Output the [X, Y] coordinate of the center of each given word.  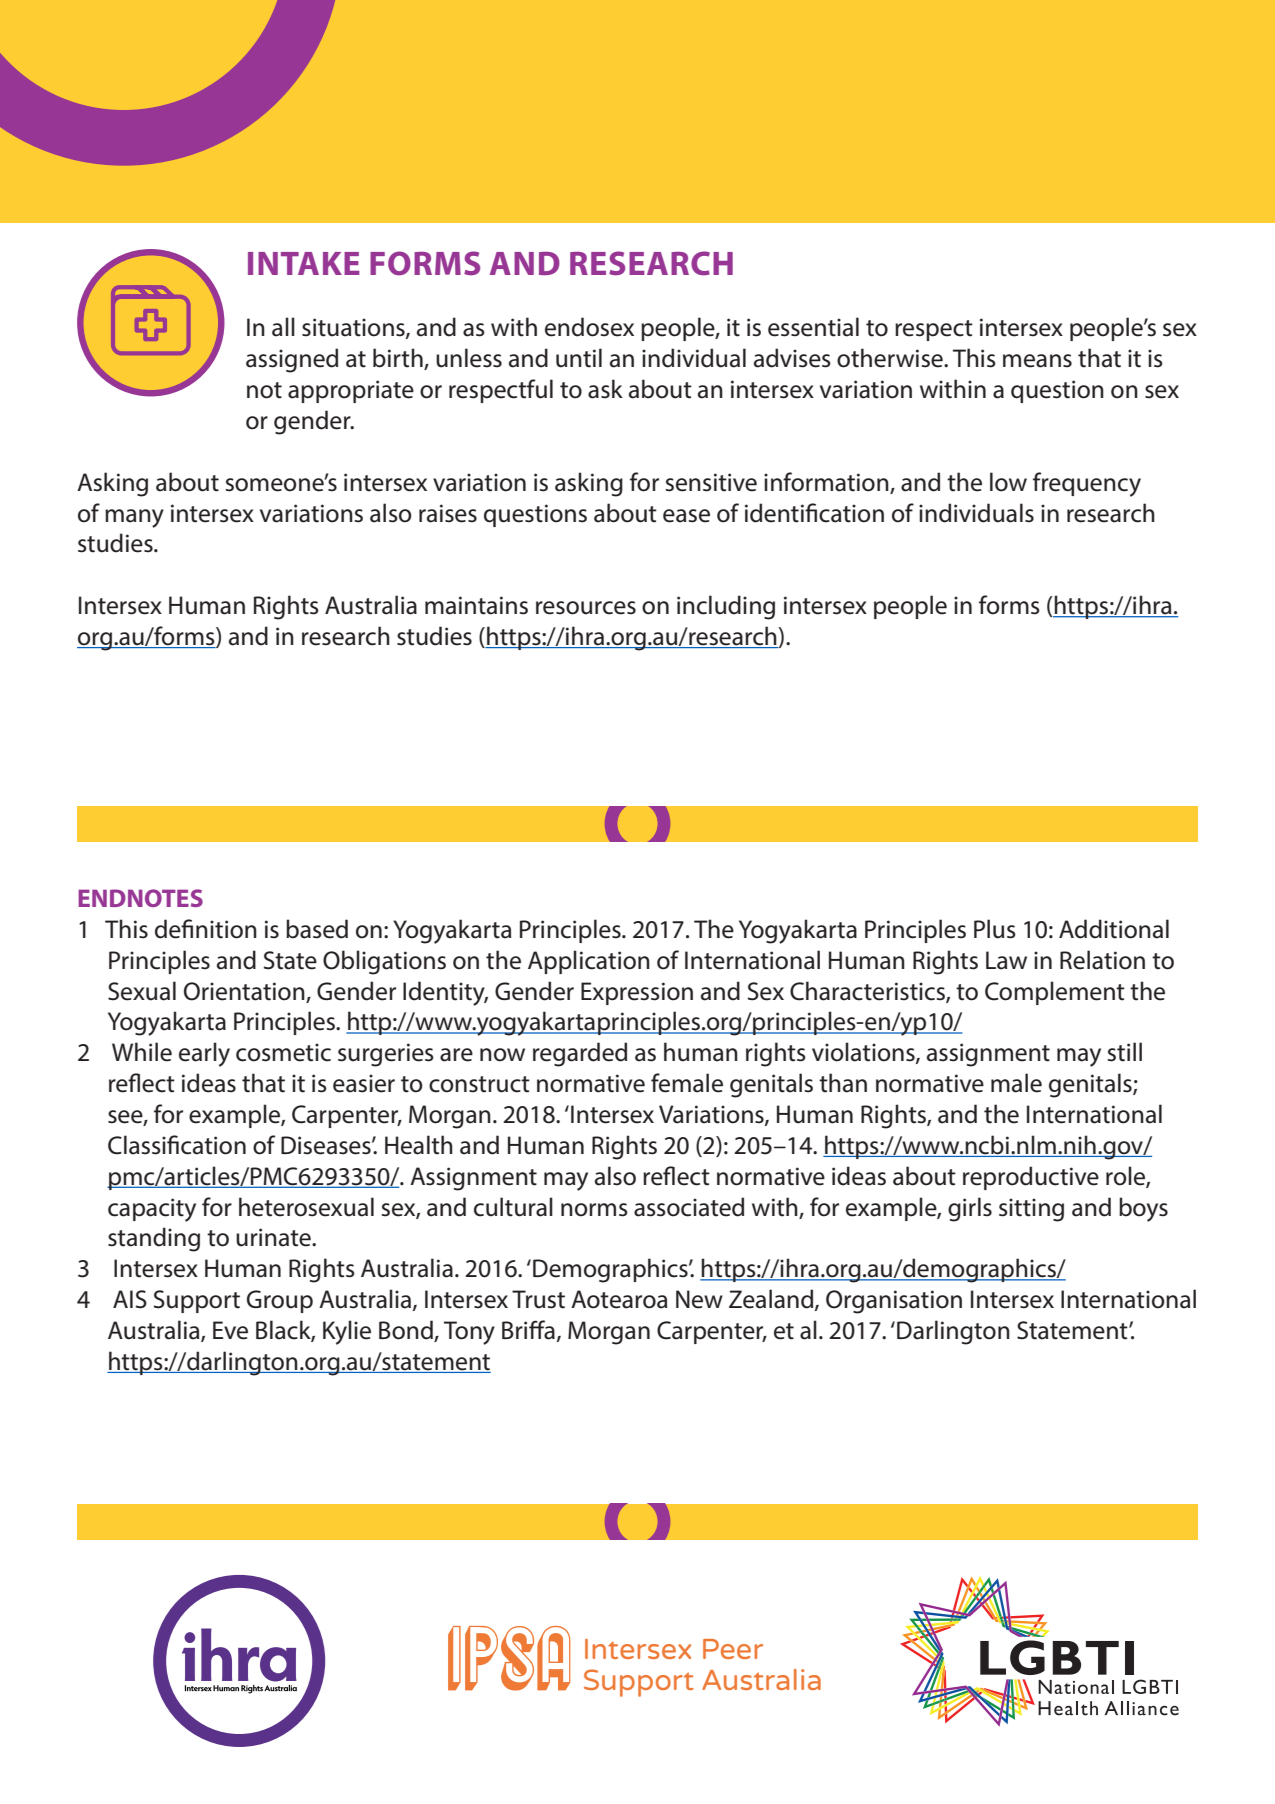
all [283, 327]
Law [1006, 960]
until [579, 358]
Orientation [244, 991]
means [1037, 361]
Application [589, 962]
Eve [230, 1330]
